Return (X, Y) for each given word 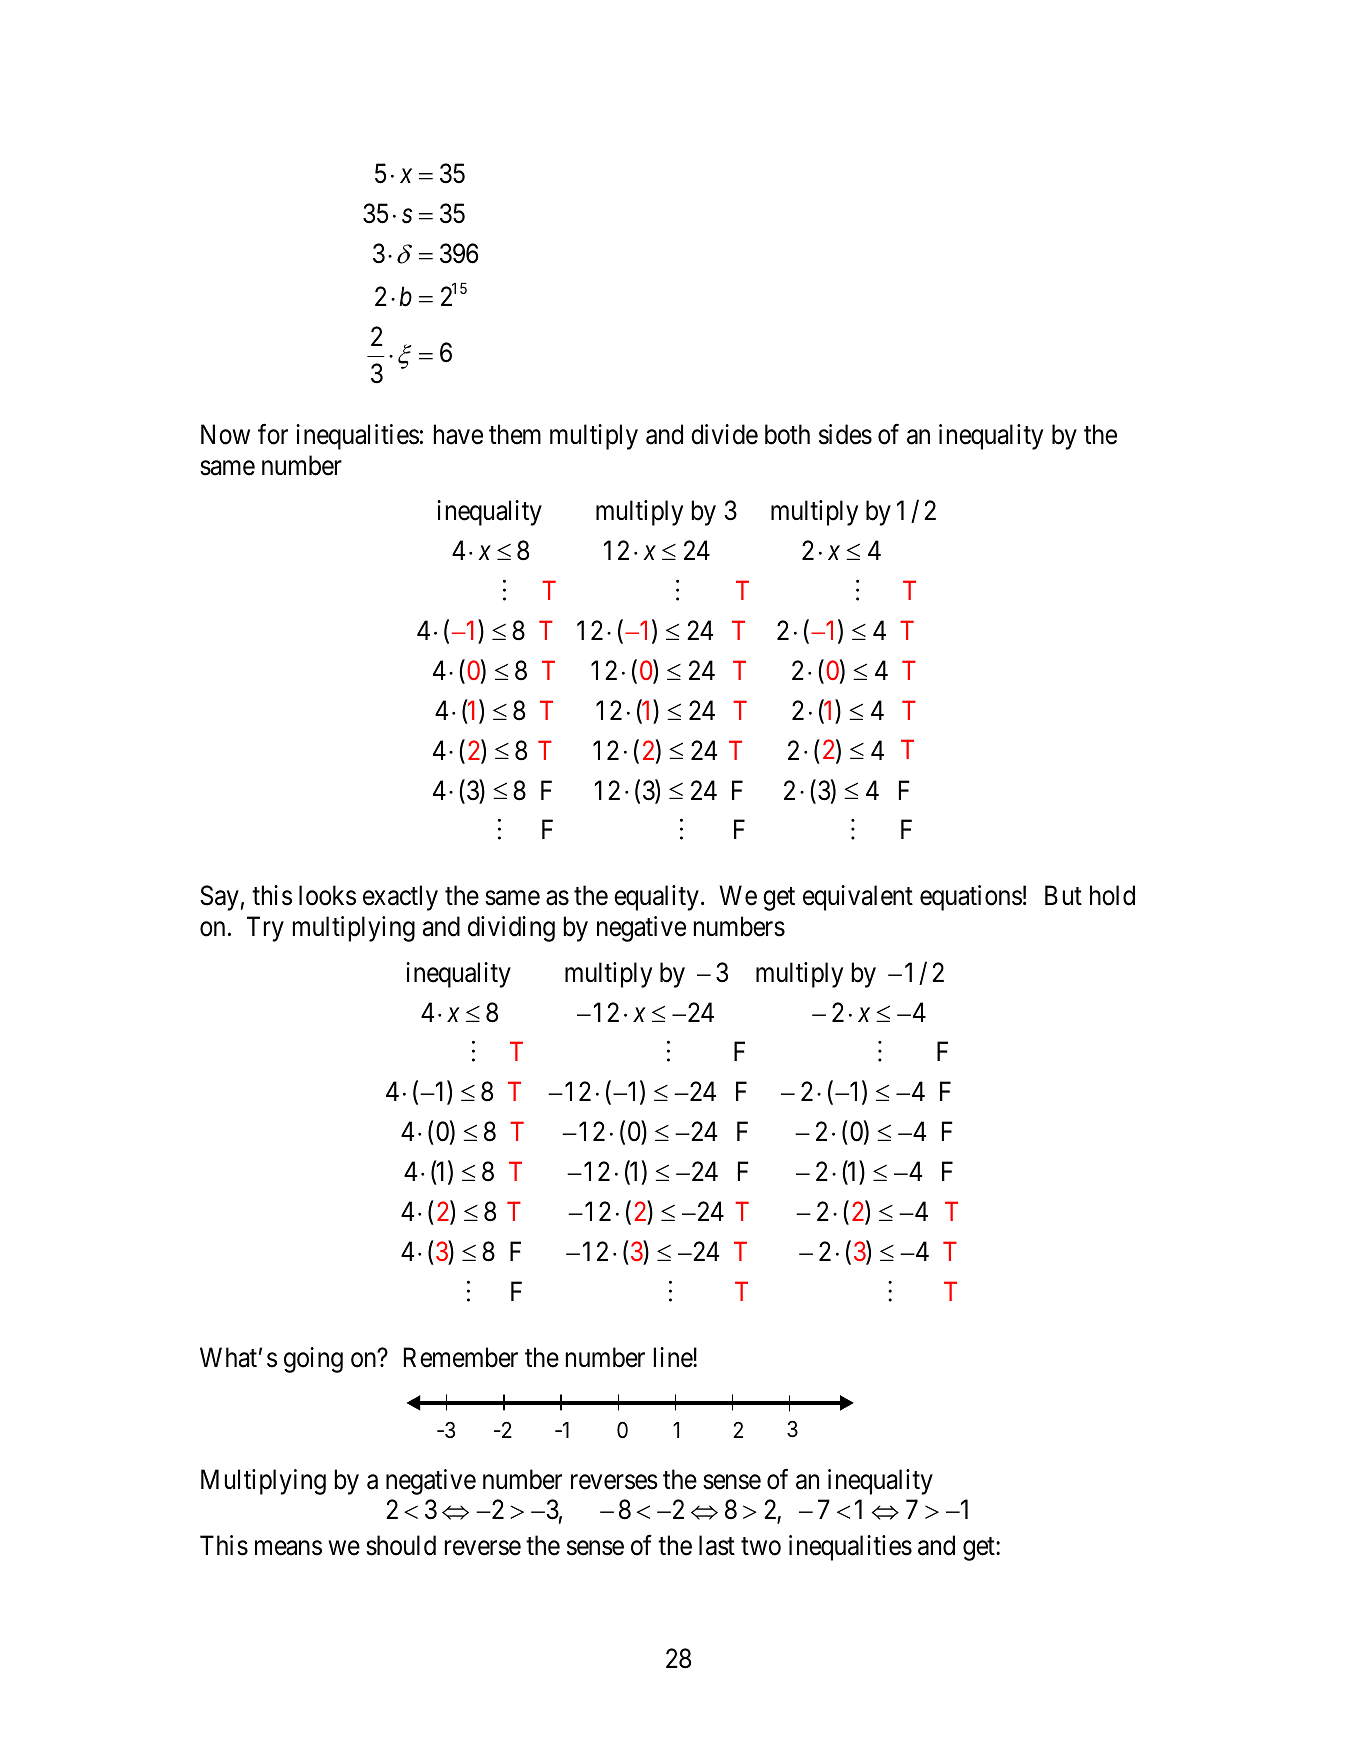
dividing (511, 929)
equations (971, 898)
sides (845, 434)
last (717, 1545)
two (761, 1547)
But (1063, 895)
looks (327, 895)
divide (724, 434)
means (288, 1548)
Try (265, 929)
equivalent (858, 898)
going (313, 1360)
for (273, 434)
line (674, 1357)
